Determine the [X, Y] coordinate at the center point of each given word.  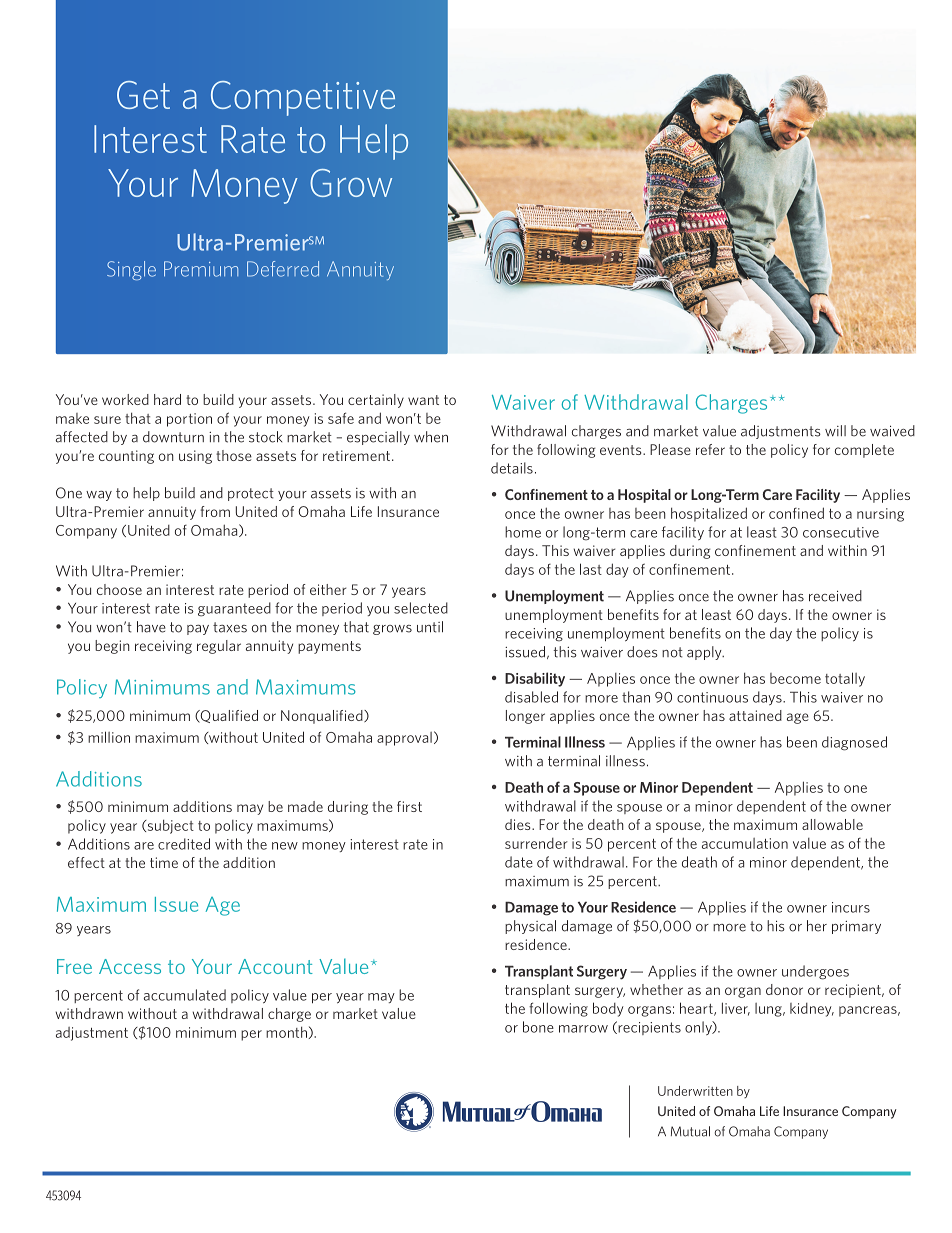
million [109, 737]
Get [143, 95]
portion [189, 420]
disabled [531, 697]
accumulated [185, 995]
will [835, 431]
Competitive [303, 98]
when [431, 437]
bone [538, 1027]
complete [864, 451]
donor [784, 989]
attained [755, 715]
